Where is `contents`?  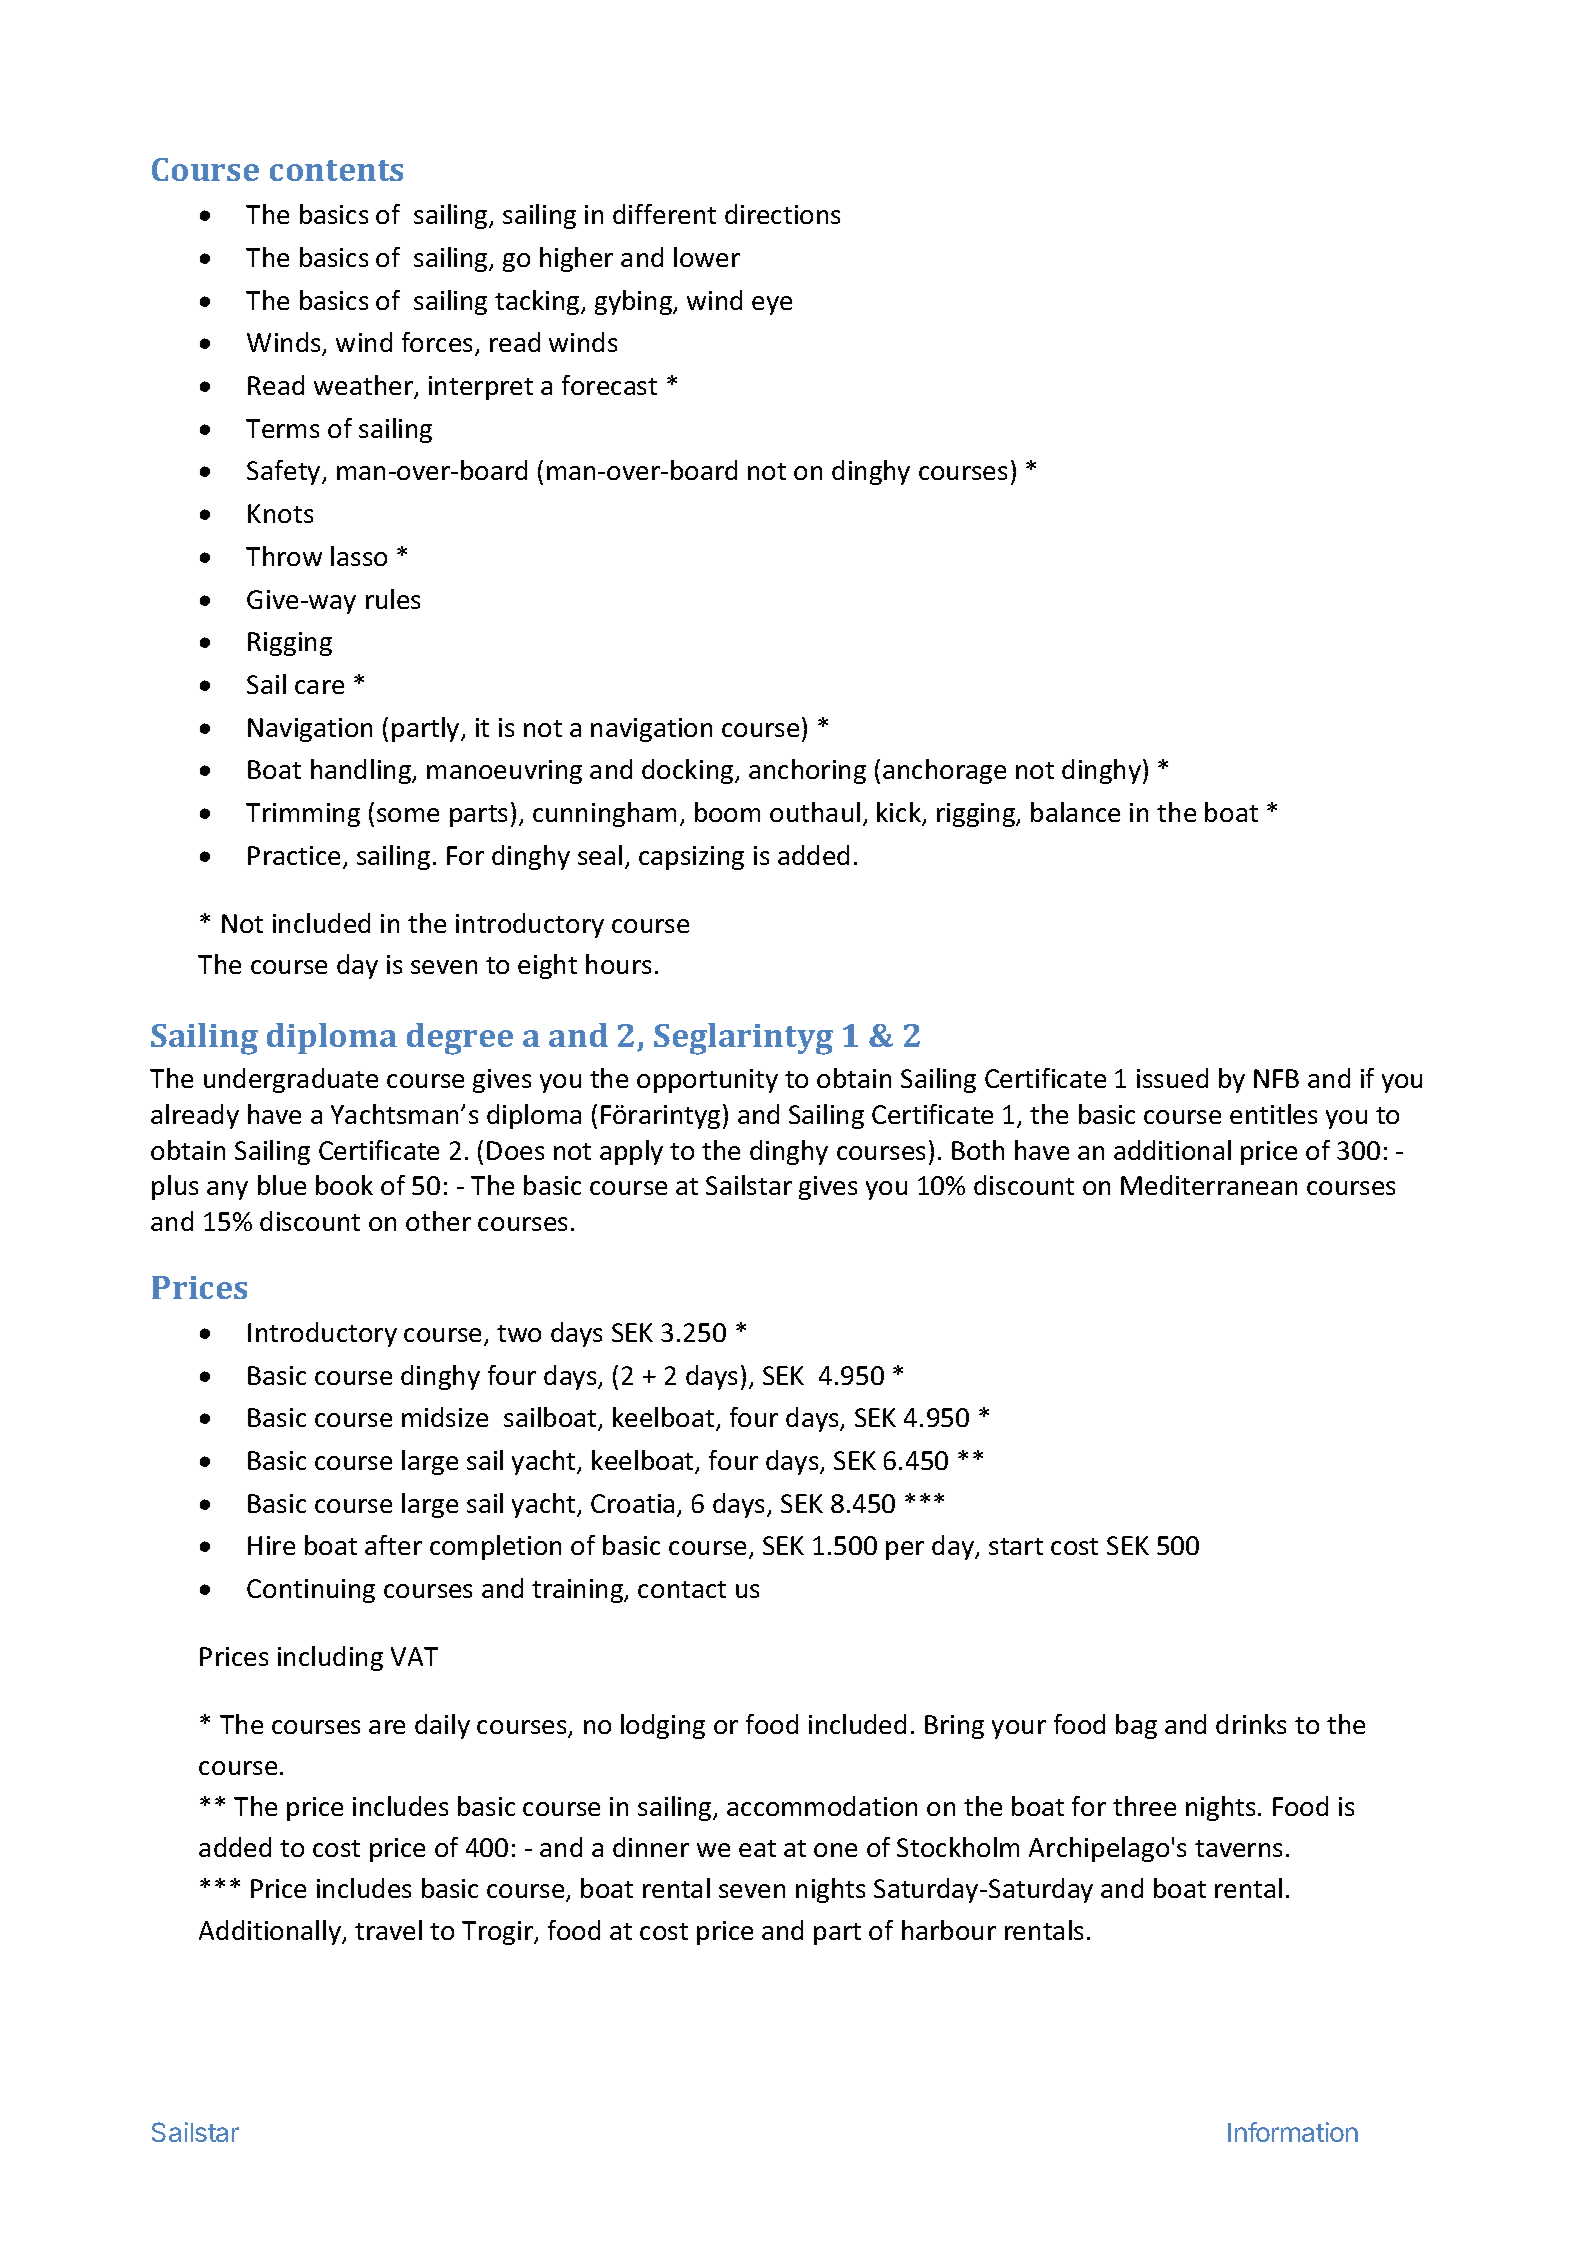 contents is located at coordinates (336, 170).
